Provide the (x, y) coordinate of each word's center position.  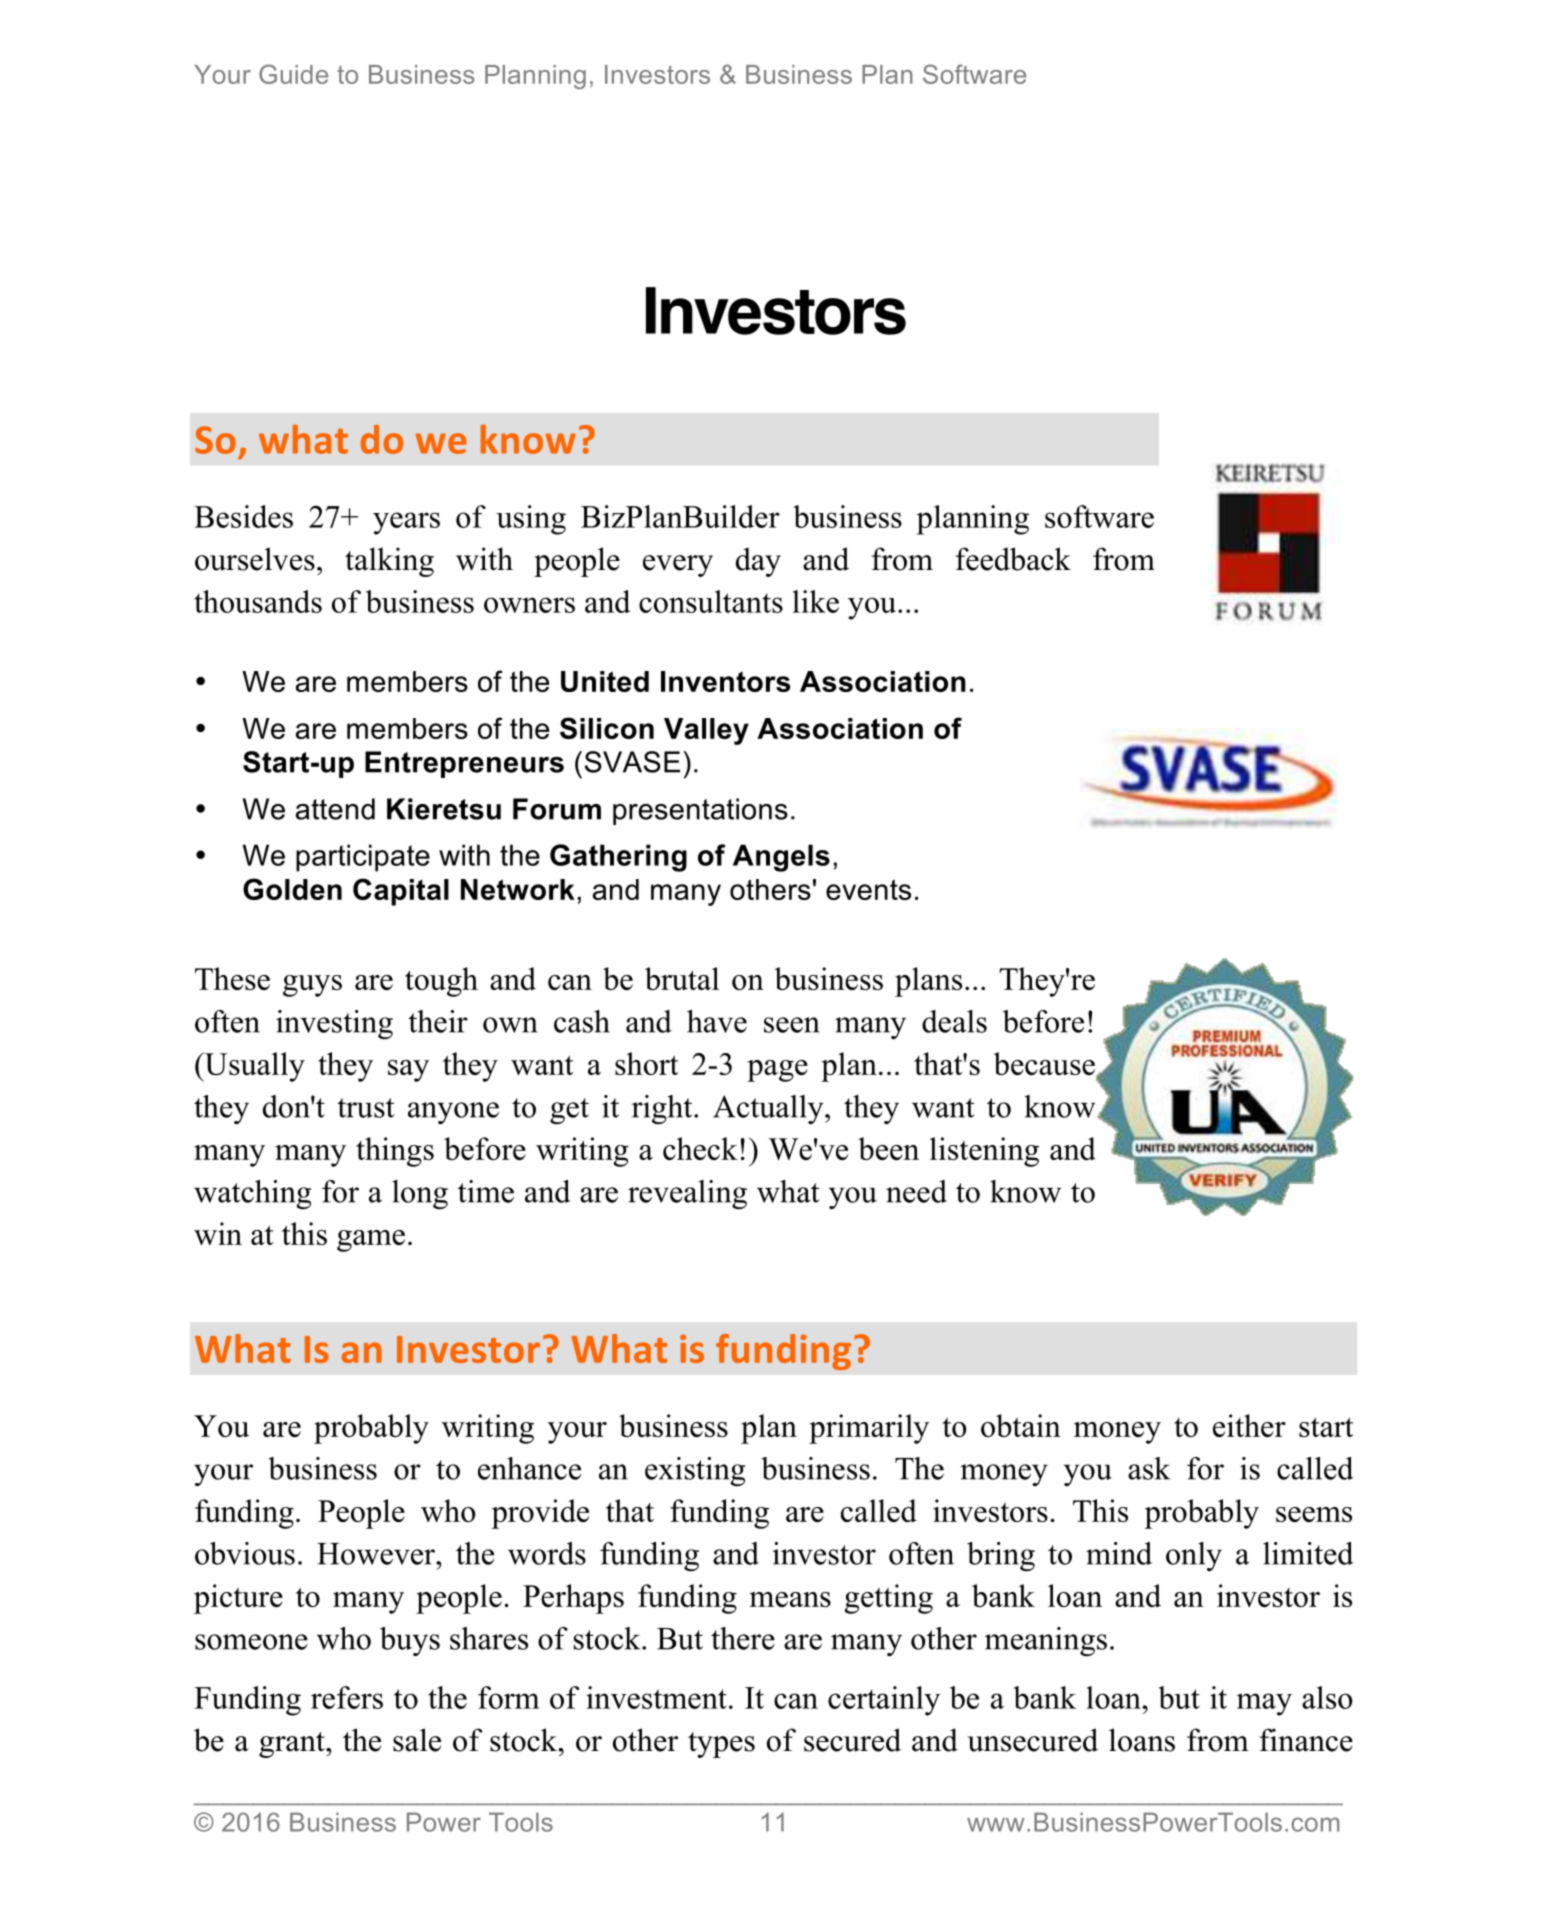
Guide (293, 74)
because (1045, 1065)
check (700, 1148)
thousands (258, 601)
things (395, 1152)
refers (347, 1697)
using (531, 520)
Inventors (725, 681)
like (816, 601)
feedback (1013, 559)
